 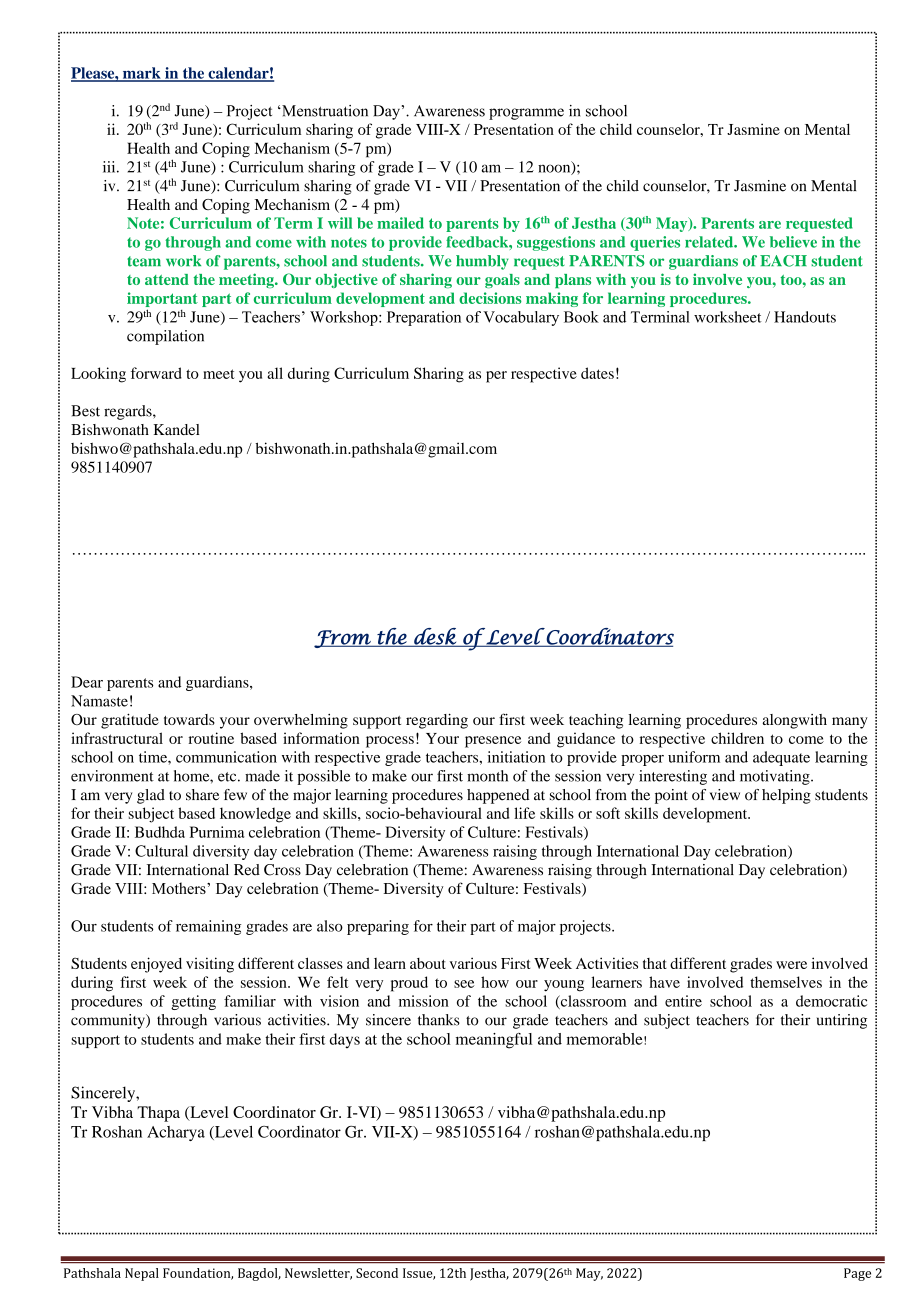 What do you see at coordinates (526, 114) in the screenshot?
I see `programme` at bounding box center [526, 114].
